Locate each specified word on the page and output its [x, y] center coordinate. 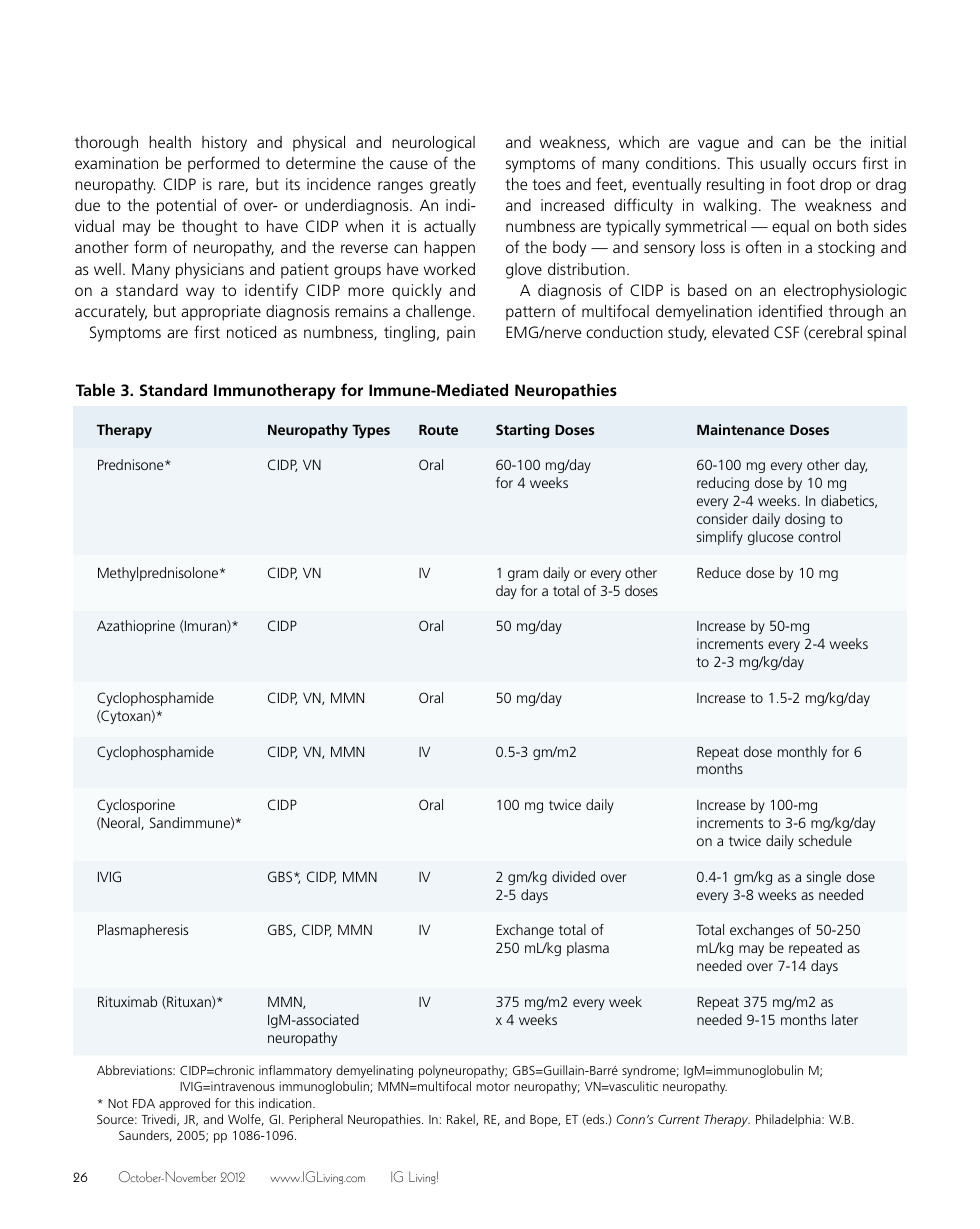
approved [184, 1104]
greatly [453, 186]
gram [523, 575]
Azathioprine [136, 627]
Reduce [719, 572]
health [170, 142]
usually [783, 165]
